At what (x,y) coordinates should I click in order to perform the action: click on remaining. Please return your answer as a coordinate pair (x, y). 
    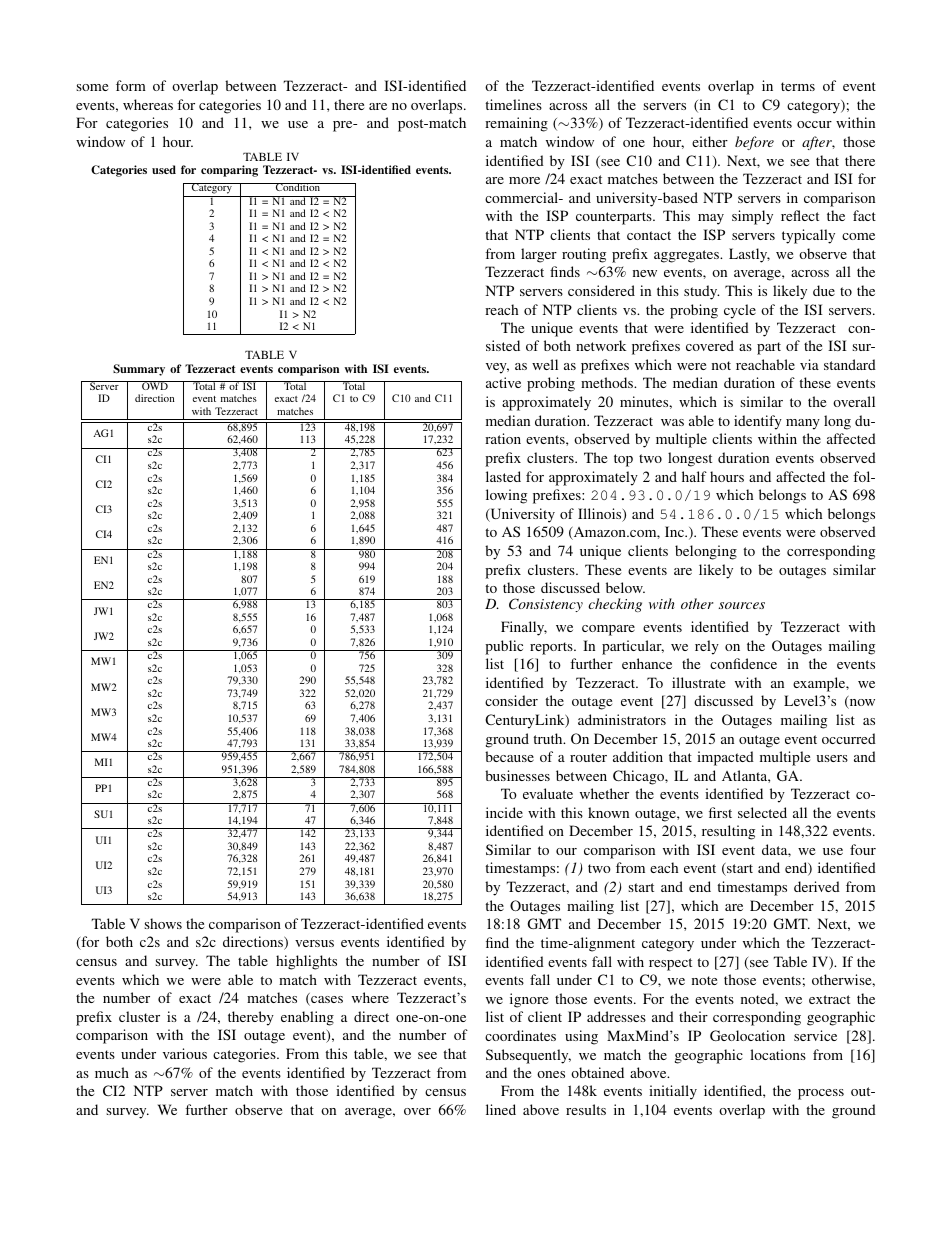
    Looking at the image, I should click on (516, 124).
